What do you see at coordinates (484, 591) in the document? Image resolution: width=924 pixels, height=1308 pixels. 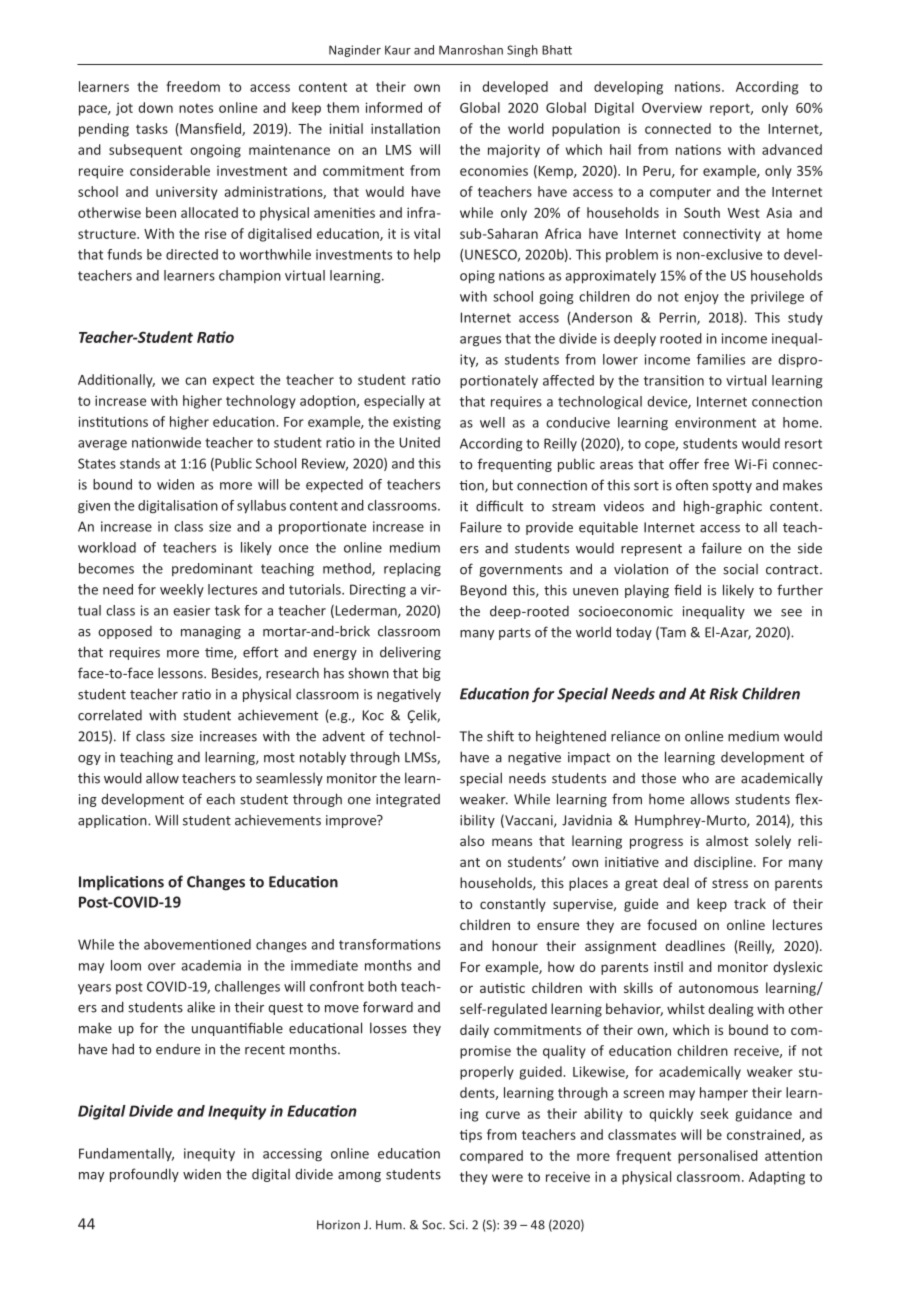 I see `Beyond` at bounding box center [484, 591].
